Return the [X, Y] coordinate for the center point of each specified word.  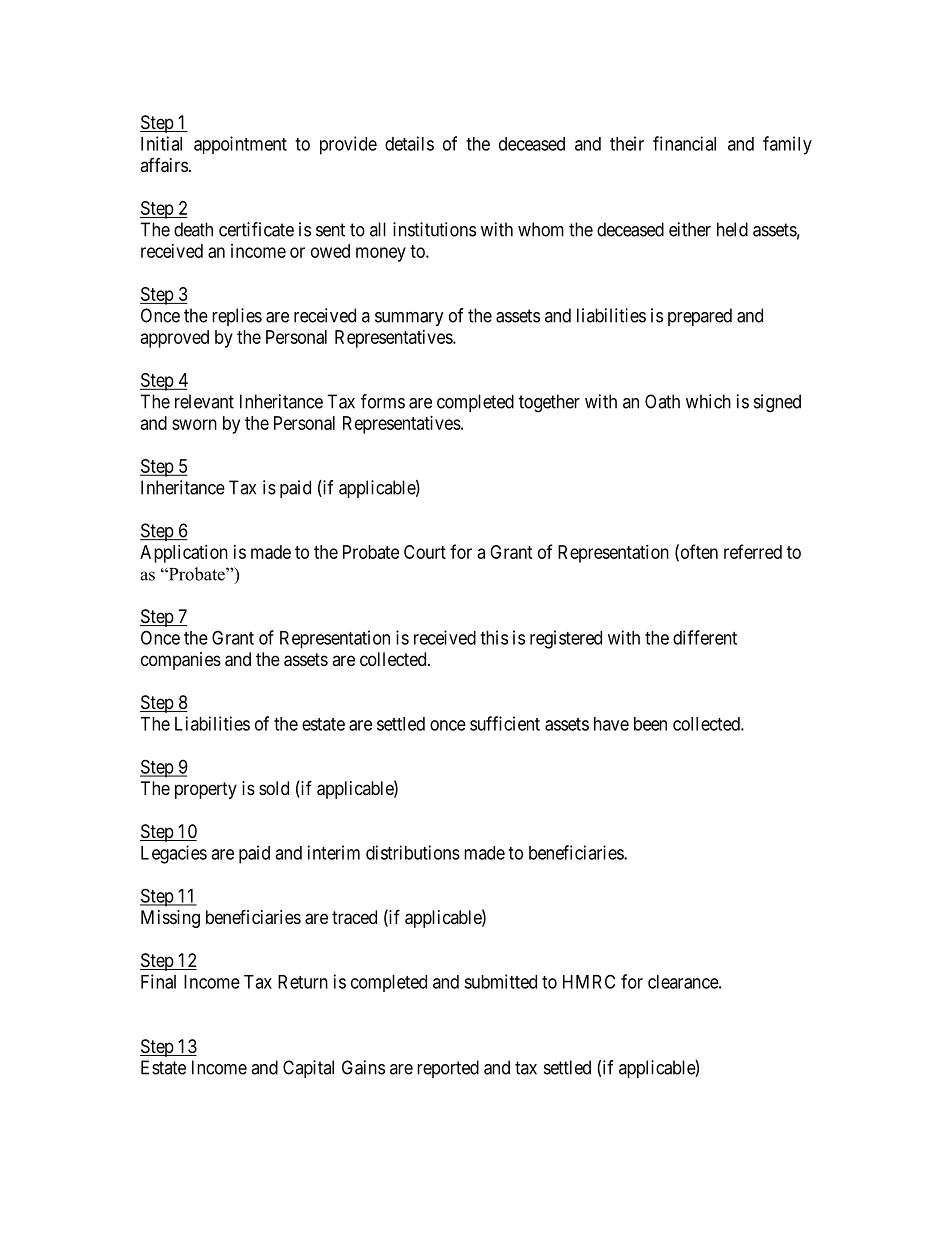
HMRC [589, 981]
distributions [413, 852]
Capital [308, 1069]
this [494, 637]
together [549, 403]
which [708, 401]
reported [448, 1069]
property [206, 790]
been [650, 724]
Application [184, 554]
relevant [204, 401]
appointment [240, 145]
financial [684, 143]
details [409, 143]
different [705, 637]
